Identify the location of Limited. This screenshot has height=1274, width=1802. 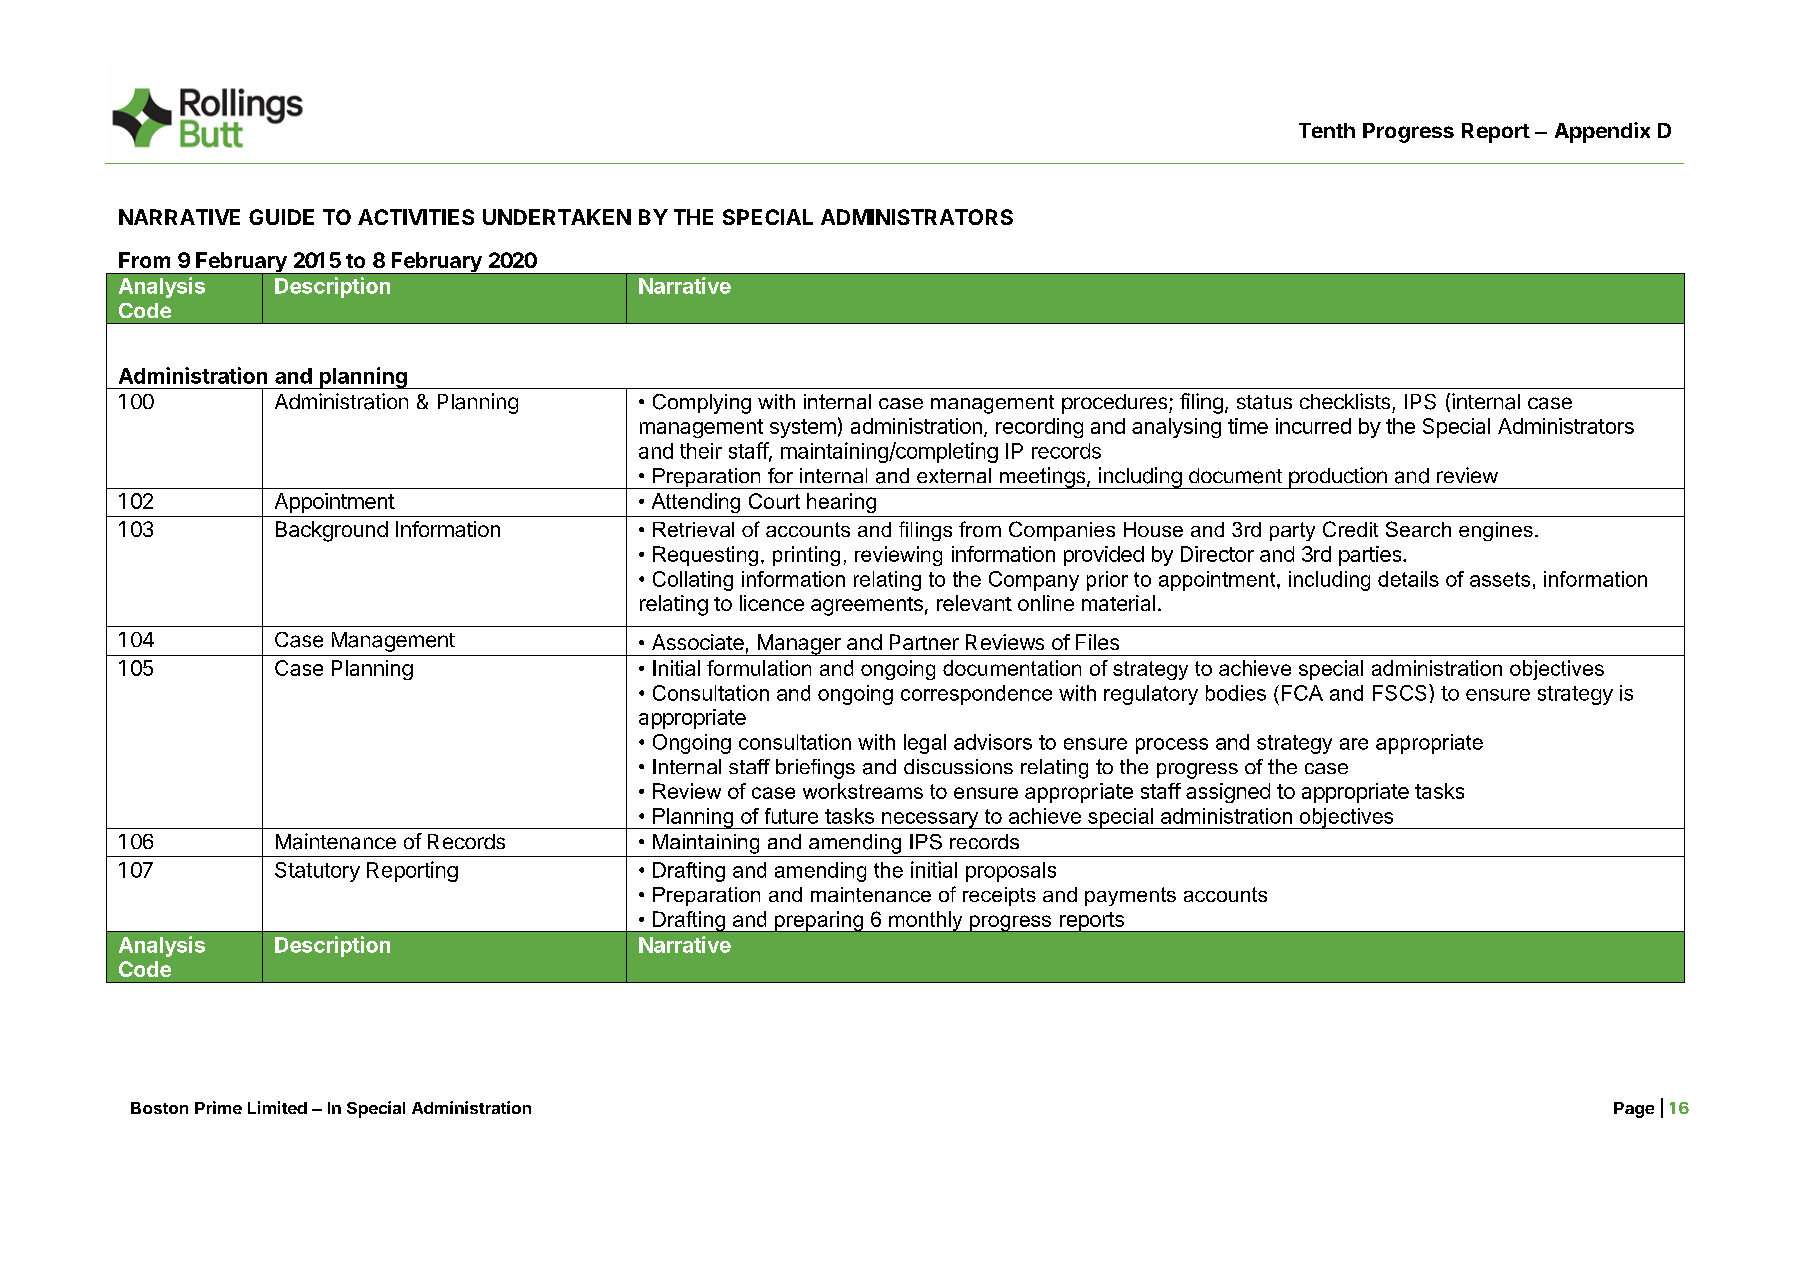
(277, 1107).
